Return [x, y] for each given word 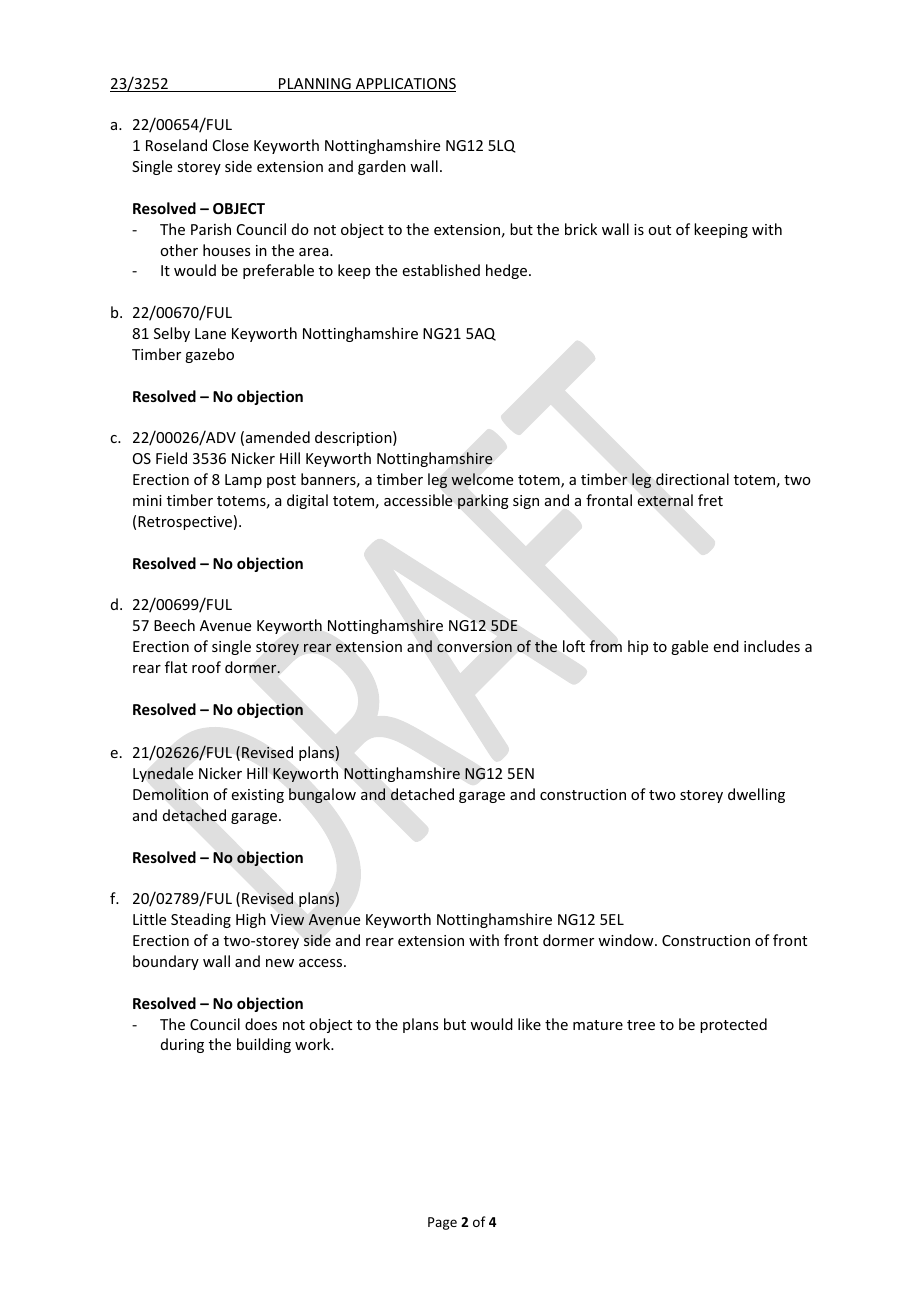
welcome [482, 479]
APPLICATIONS [405, 85]
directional [692, 479]
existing [258, 796]
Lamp [243, 481]
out [659, 230]
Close [231, 145]
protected [733, 1025]
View [287, 919]
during [182, 1045]
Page [442, 1223]
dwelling [756, 795]
